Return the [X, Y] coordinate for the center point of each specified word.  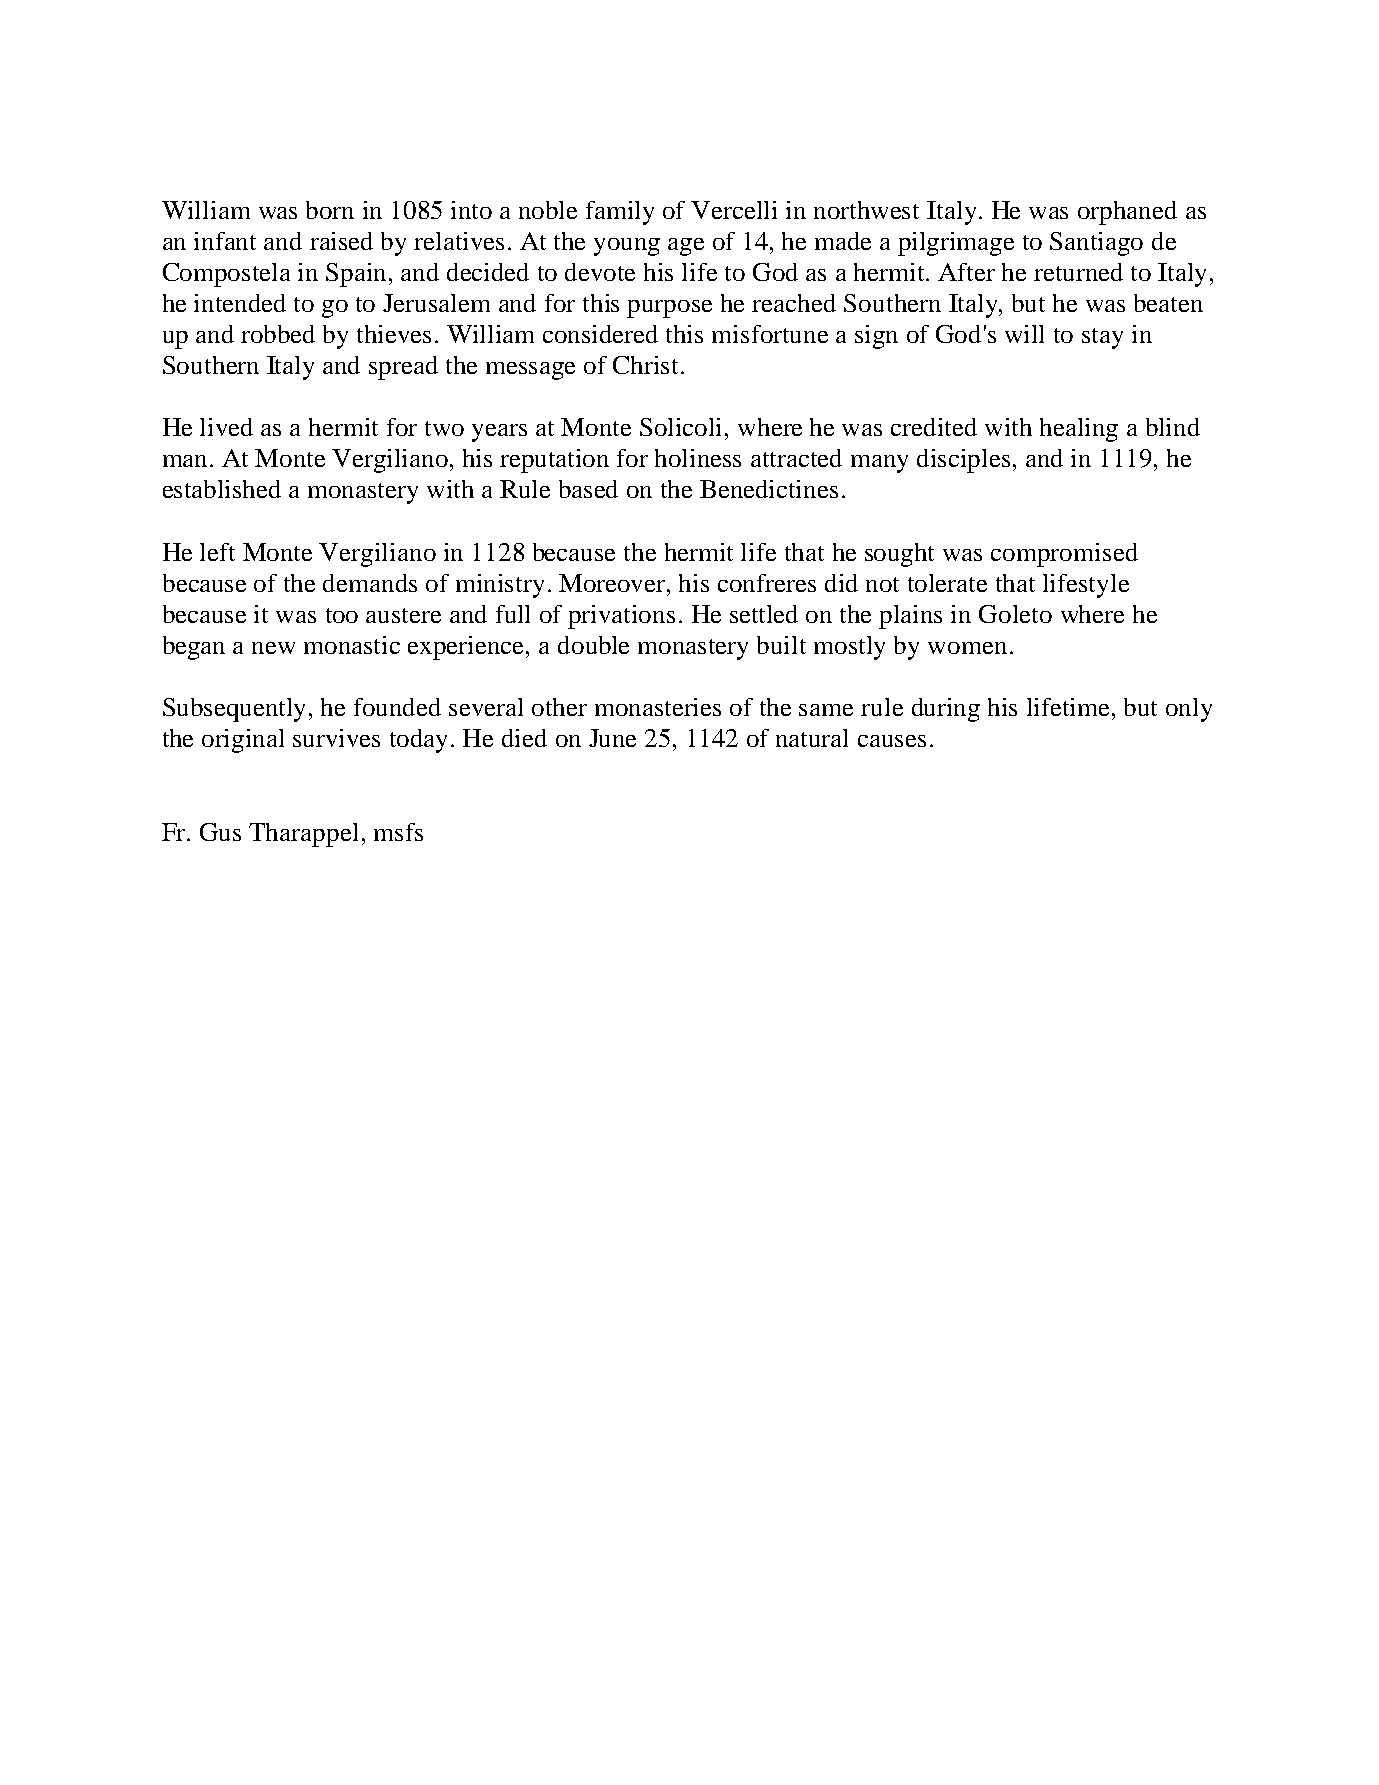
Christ [647, 365]
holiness [698, 458]
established [222, 489]
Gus [220, 832]
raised [341, 241]
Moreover [613, 583]
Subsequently [236, 710]
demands [370, 583]
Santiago [1096, 244]
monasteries [658, 707]
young [627, 247]
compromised [1064, 555]
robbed [278, 334]
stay [1102, 338]
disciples [965, 461]
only [1189, 710]
